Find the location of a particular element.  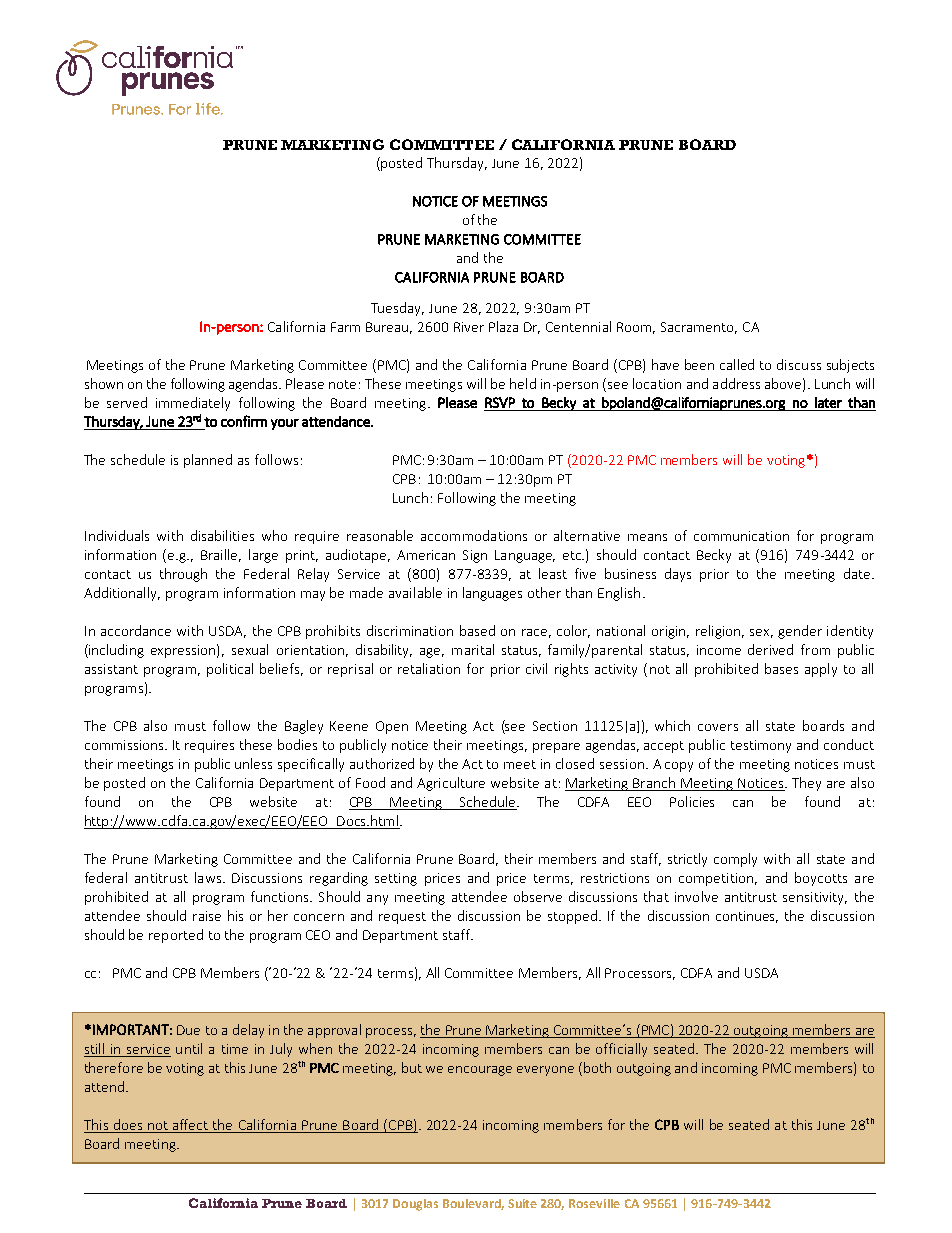

affect is located at coordinates (190, 1124).
